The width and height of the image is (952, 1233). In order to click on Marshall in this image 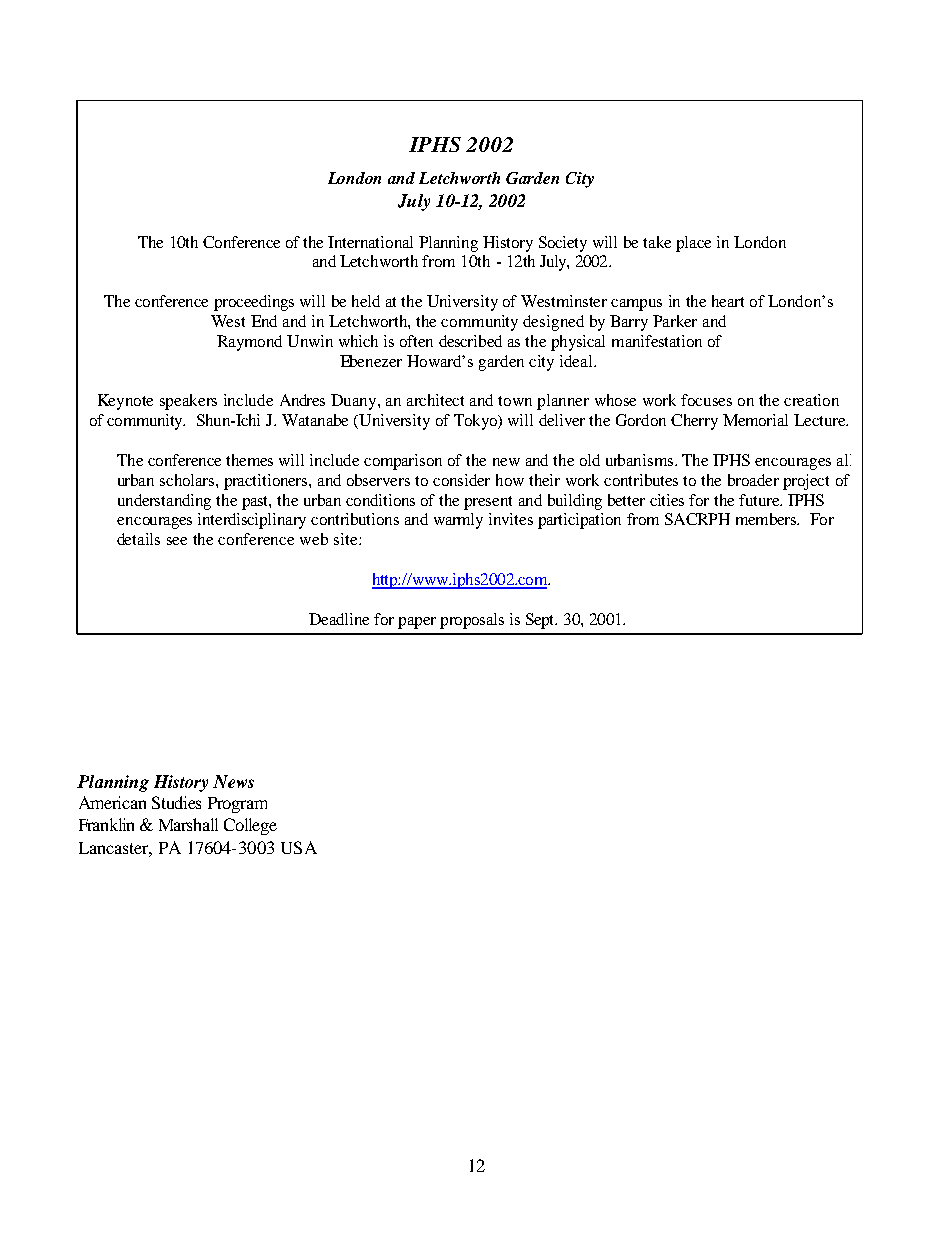, I will do `click(188, 824)`.
